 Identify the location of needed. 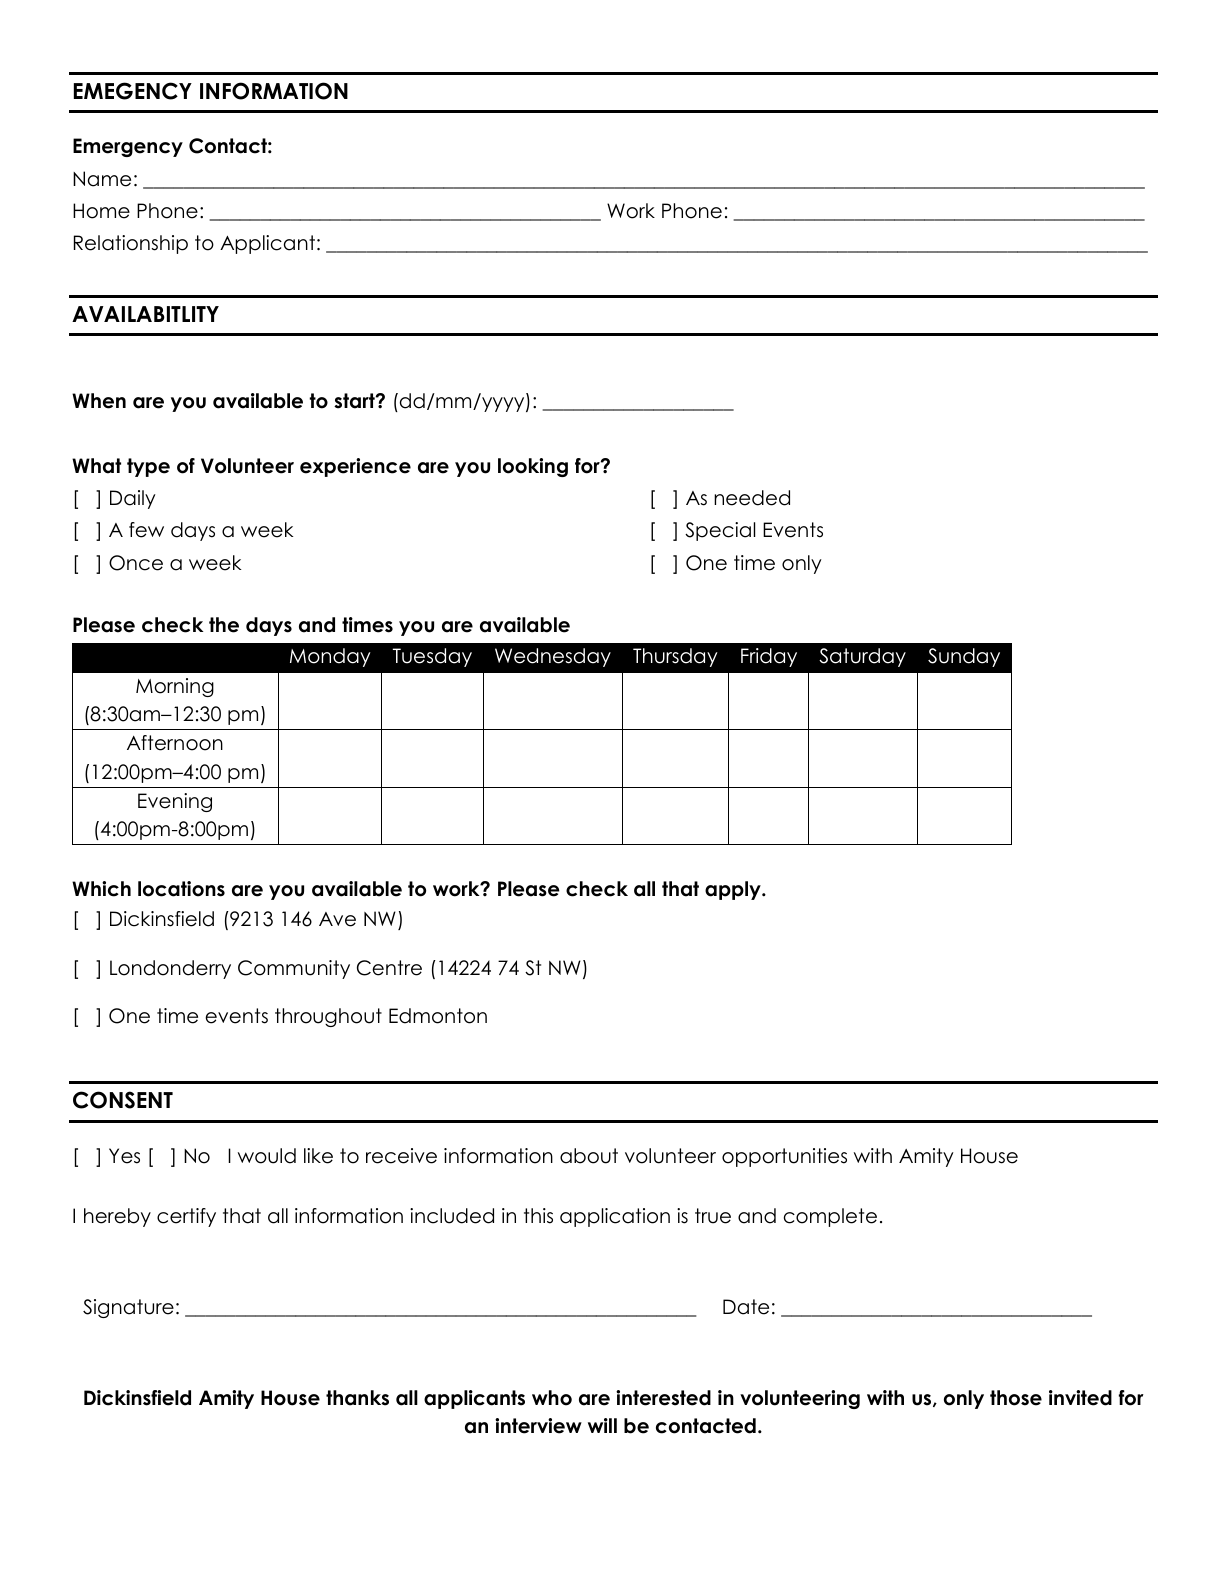
(752, 498).
